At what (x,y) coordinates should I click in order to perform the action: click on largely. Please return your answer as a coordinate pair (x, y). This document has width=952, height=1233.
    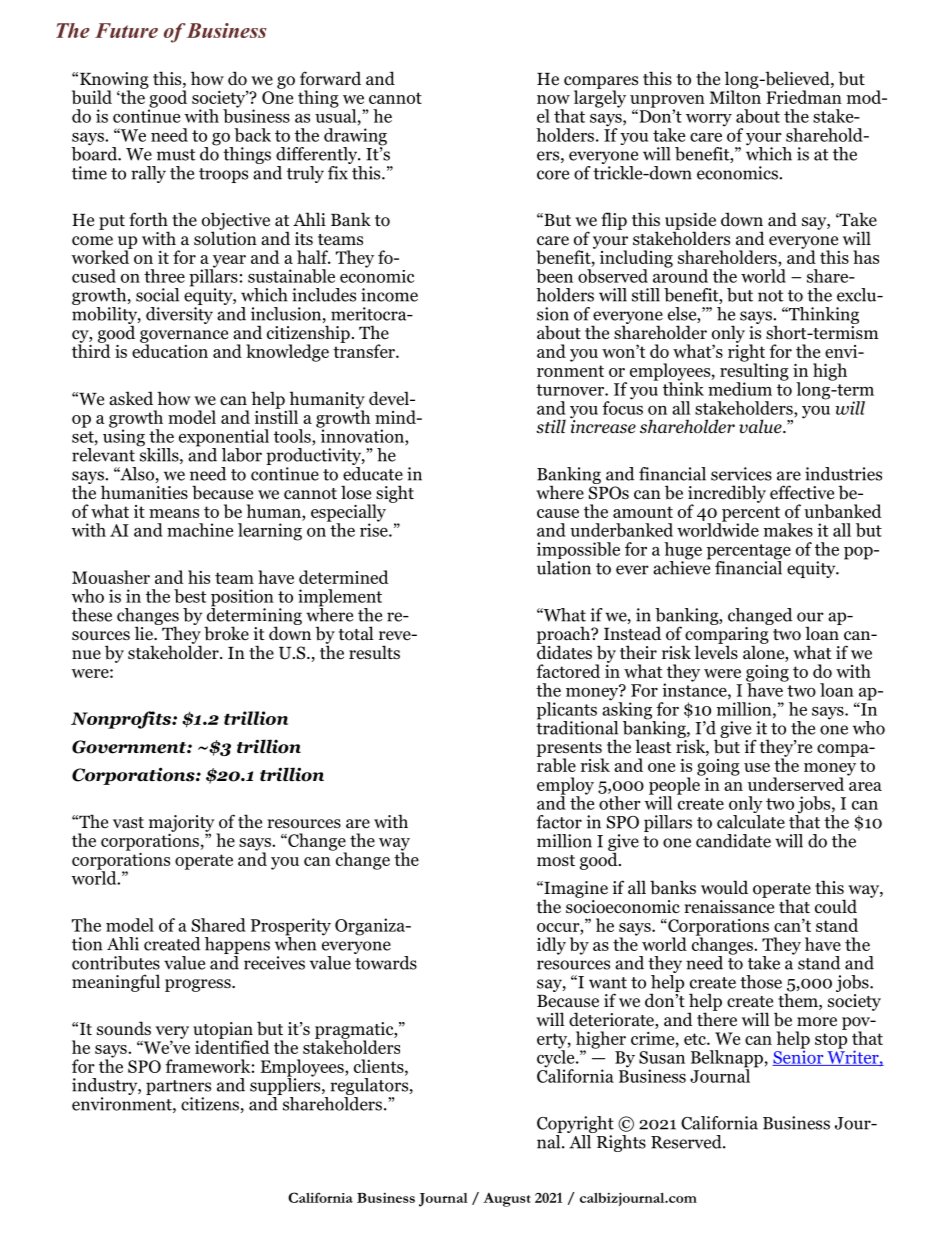
    Looking at the image, I should click on (600, 98).
